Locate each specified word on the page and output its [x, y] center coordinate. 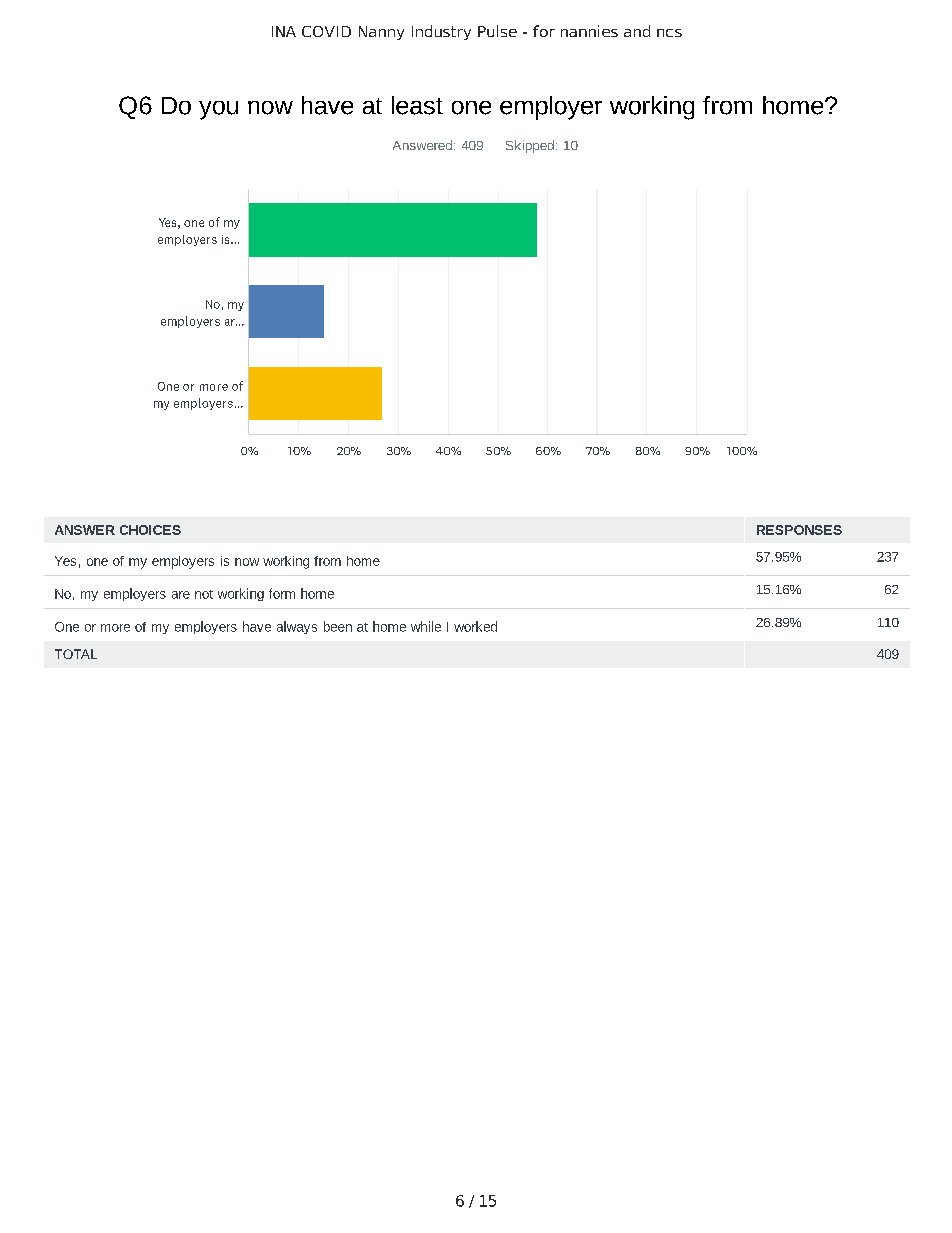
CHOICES [150, 530]
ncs [669, 33]
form [282, 593]
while [426, 626]
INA [284, 31]
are [181, 595]
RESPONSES [799, 530]
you [218, 110]
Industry [441, 32]
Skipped [530, 146]
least [417, 105]
